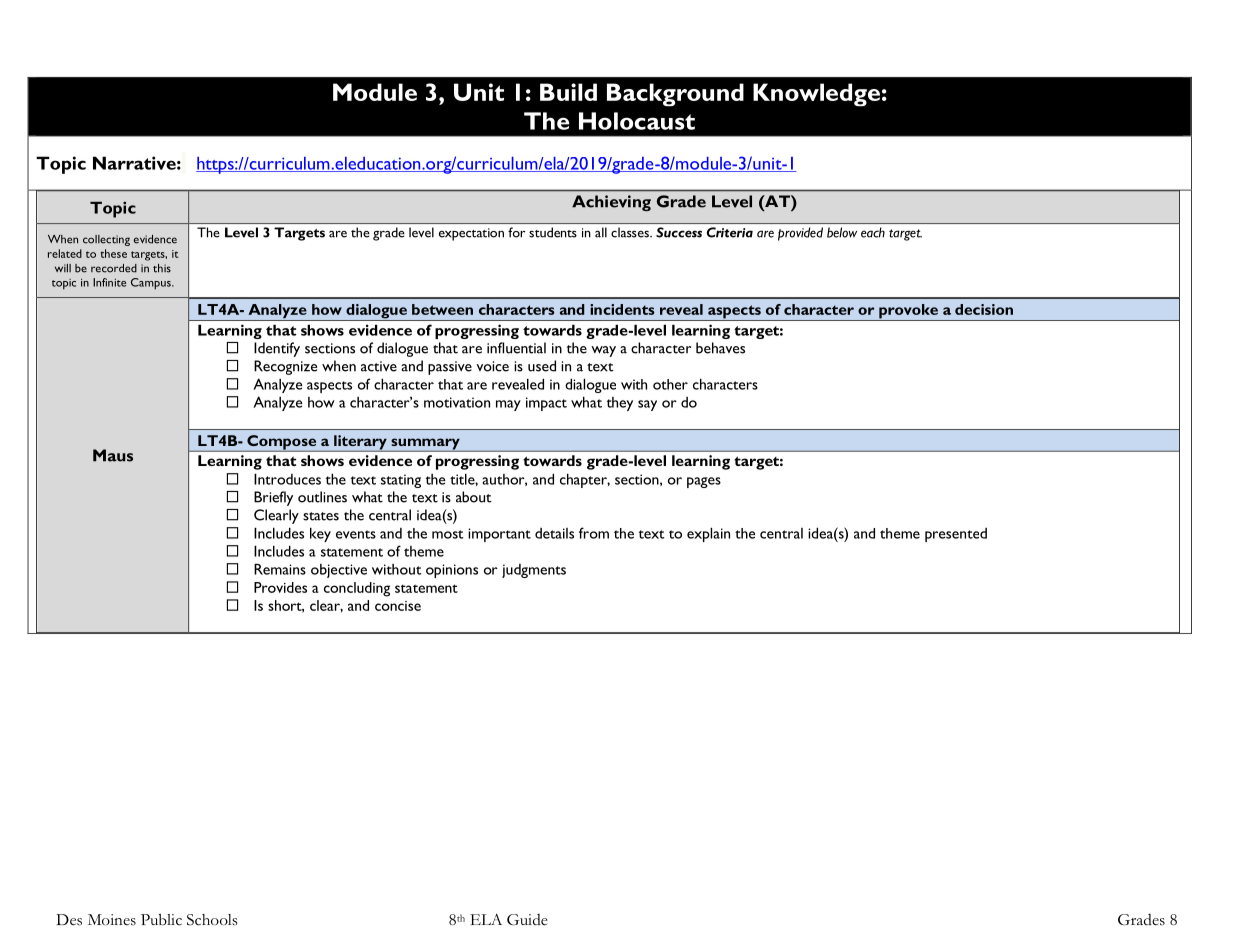  I want to click on Public, so click(161, 919).
